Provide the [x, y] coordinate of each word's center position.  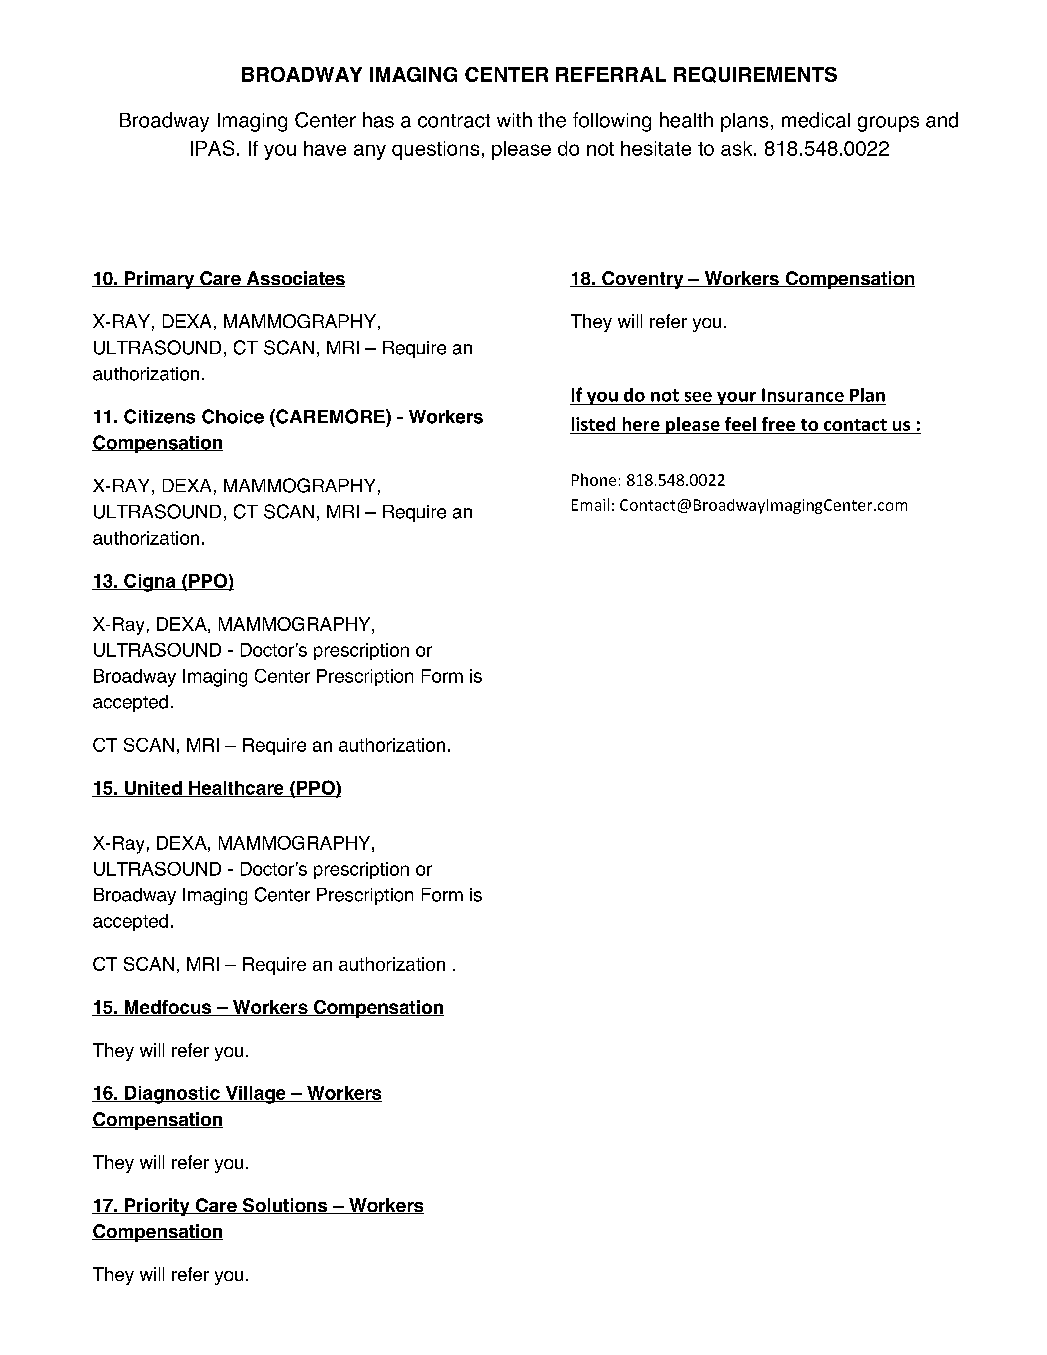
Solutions [285, 1206]
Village [255, 1095]
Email [590, 504]
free [778, 424]
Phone [594, 479]
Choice [233, 416]
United [153, 789]
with [514, 119]
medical [816, 120]
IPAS [212, 148]
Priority [157, 1207]
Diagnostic [172, 1095]
